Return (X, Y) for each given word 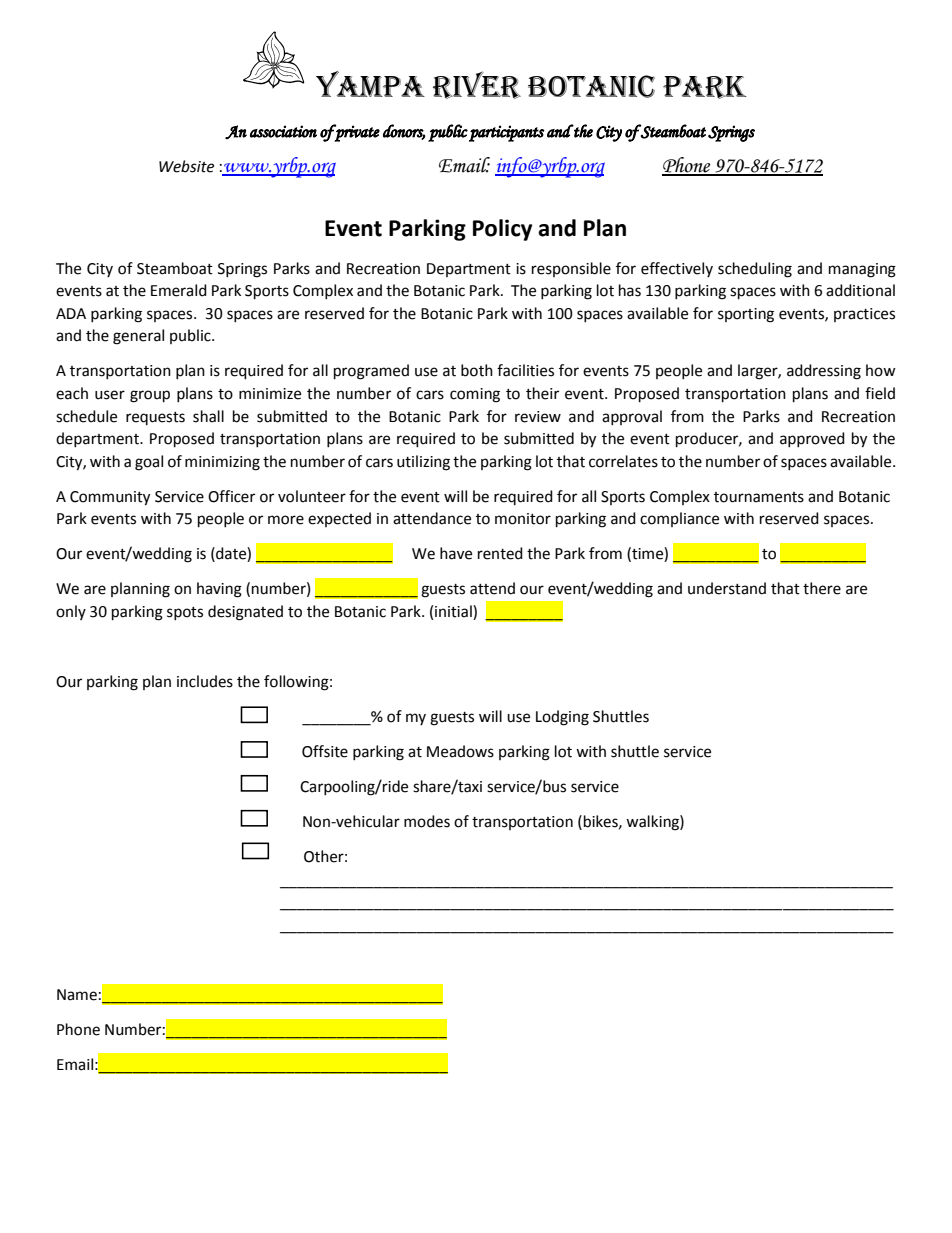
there (822, 588)
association (283, 131)
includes (205, 681)
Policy (502, 230)
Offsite (325, 751)
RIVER (477, 85)
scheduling (755, 270)
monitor (523, 519)
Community (110, 498)
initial (454, 611)
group (150, 396)
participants (507, 133)
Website (186, 166)
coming (475, 395)
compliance (679, 519)
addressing (824, 372)
